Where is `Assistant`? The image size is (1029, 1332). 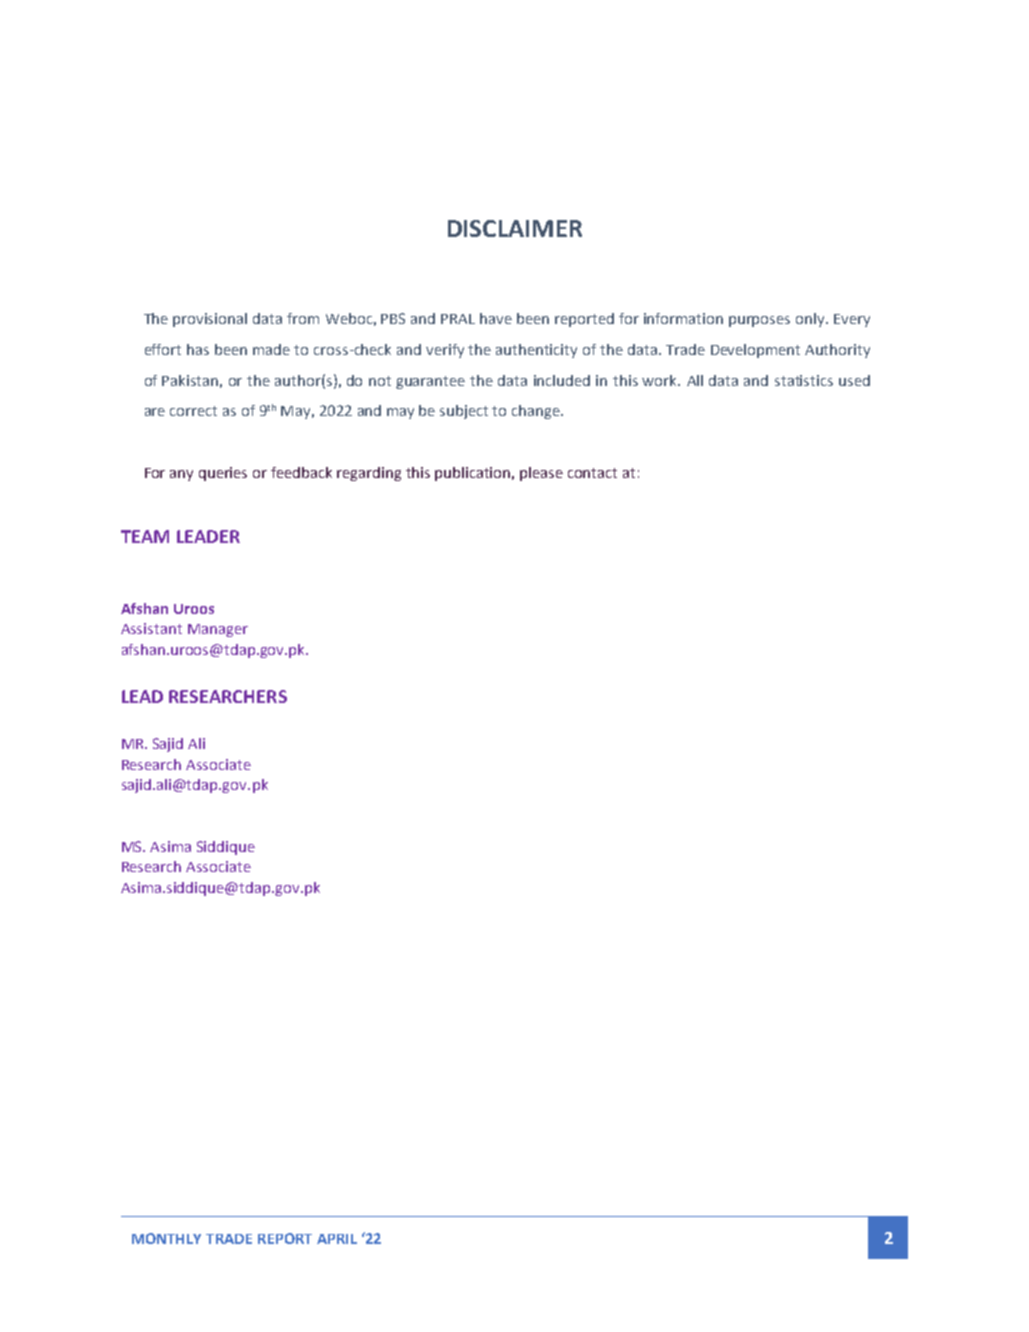 Assistant is located at coordinates (151, 628).
